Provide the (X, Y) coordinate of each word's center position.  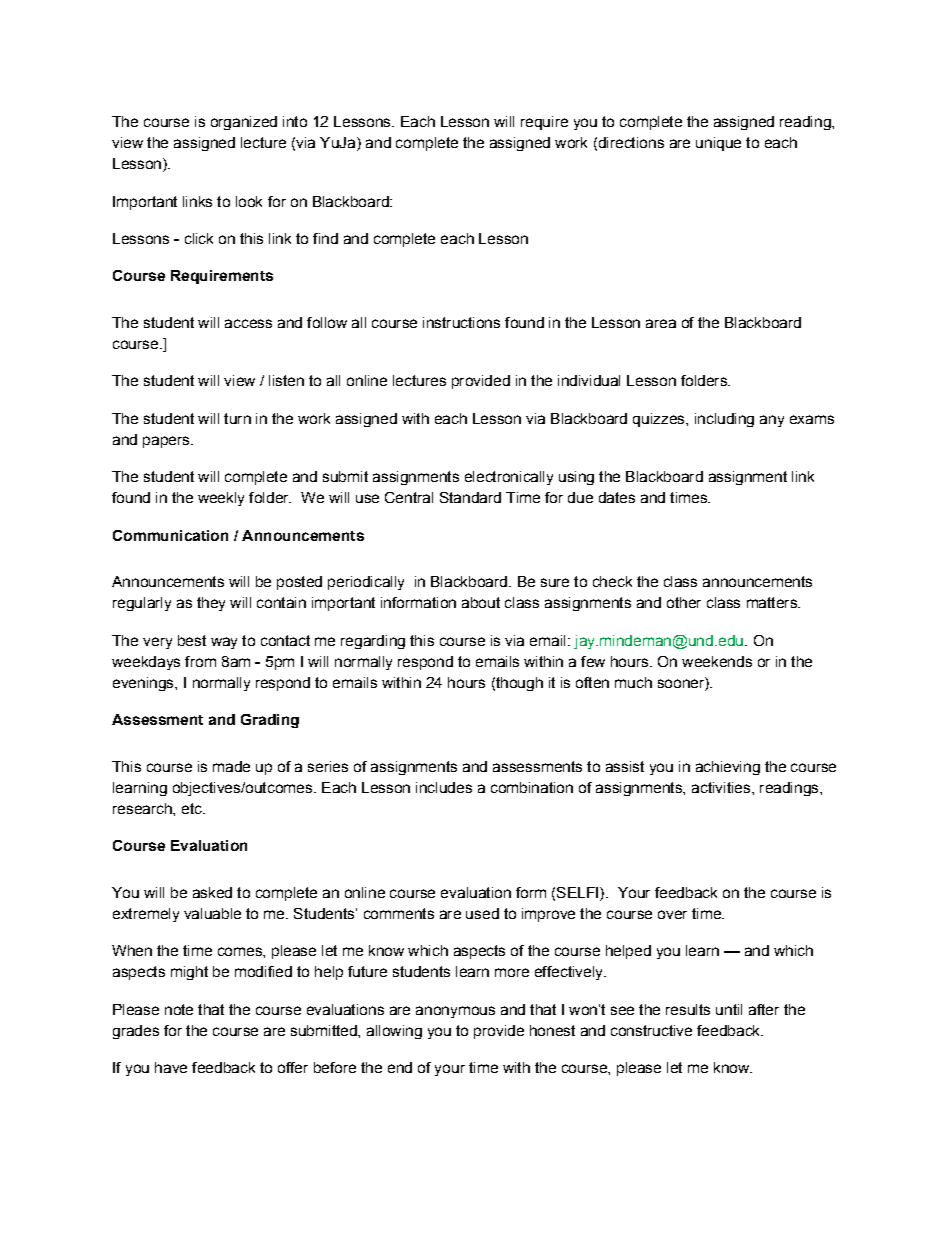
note (179, 1009)
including (724, 420)
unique (718, 144)
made (231, 766)
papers (167, 442)
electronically (509, 478)
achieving (728, 768)
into (295, 121)
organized (244, 123)
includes (444, 787)
